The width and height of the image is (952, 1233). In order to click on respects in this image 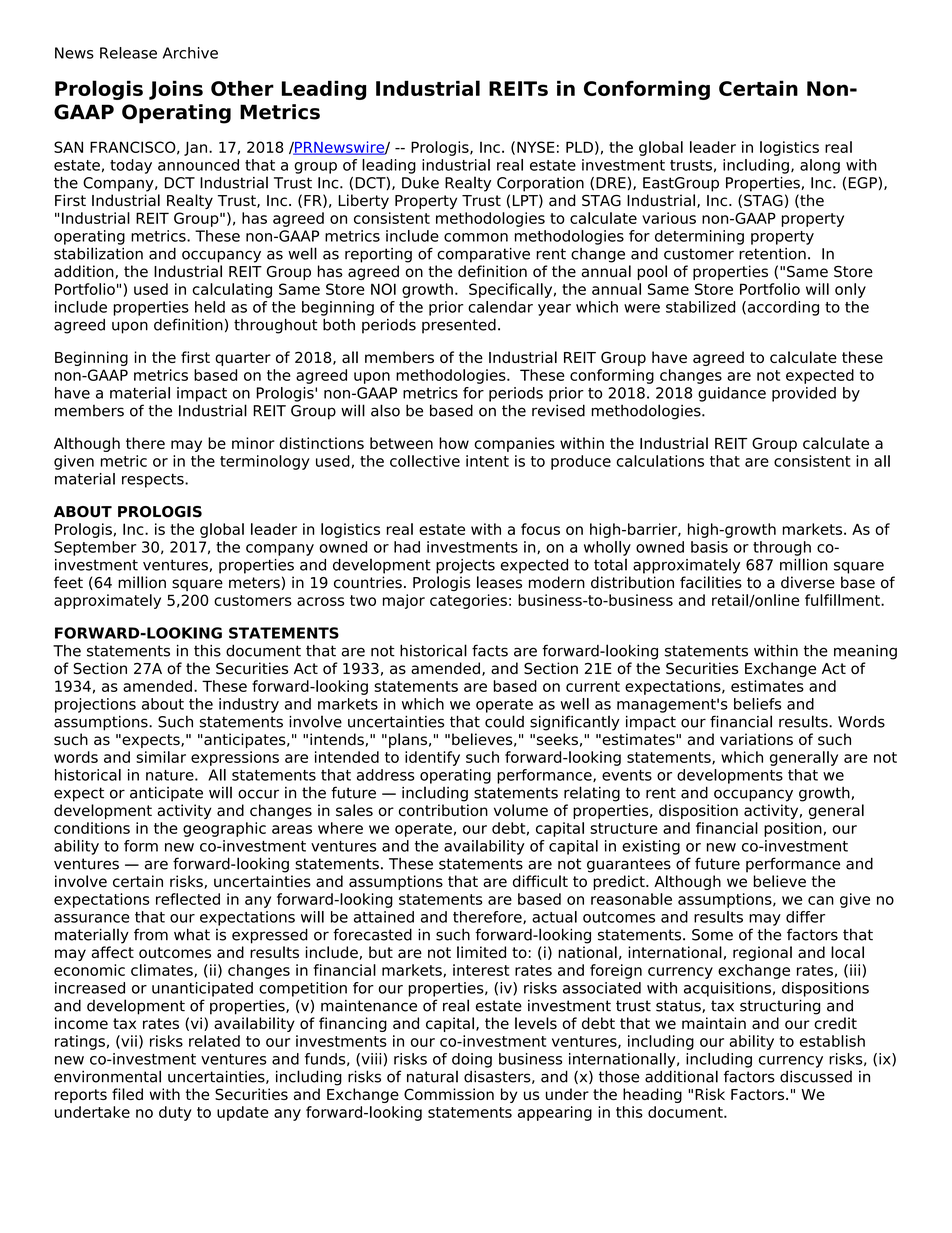, I will do `click(154, 481)`.
